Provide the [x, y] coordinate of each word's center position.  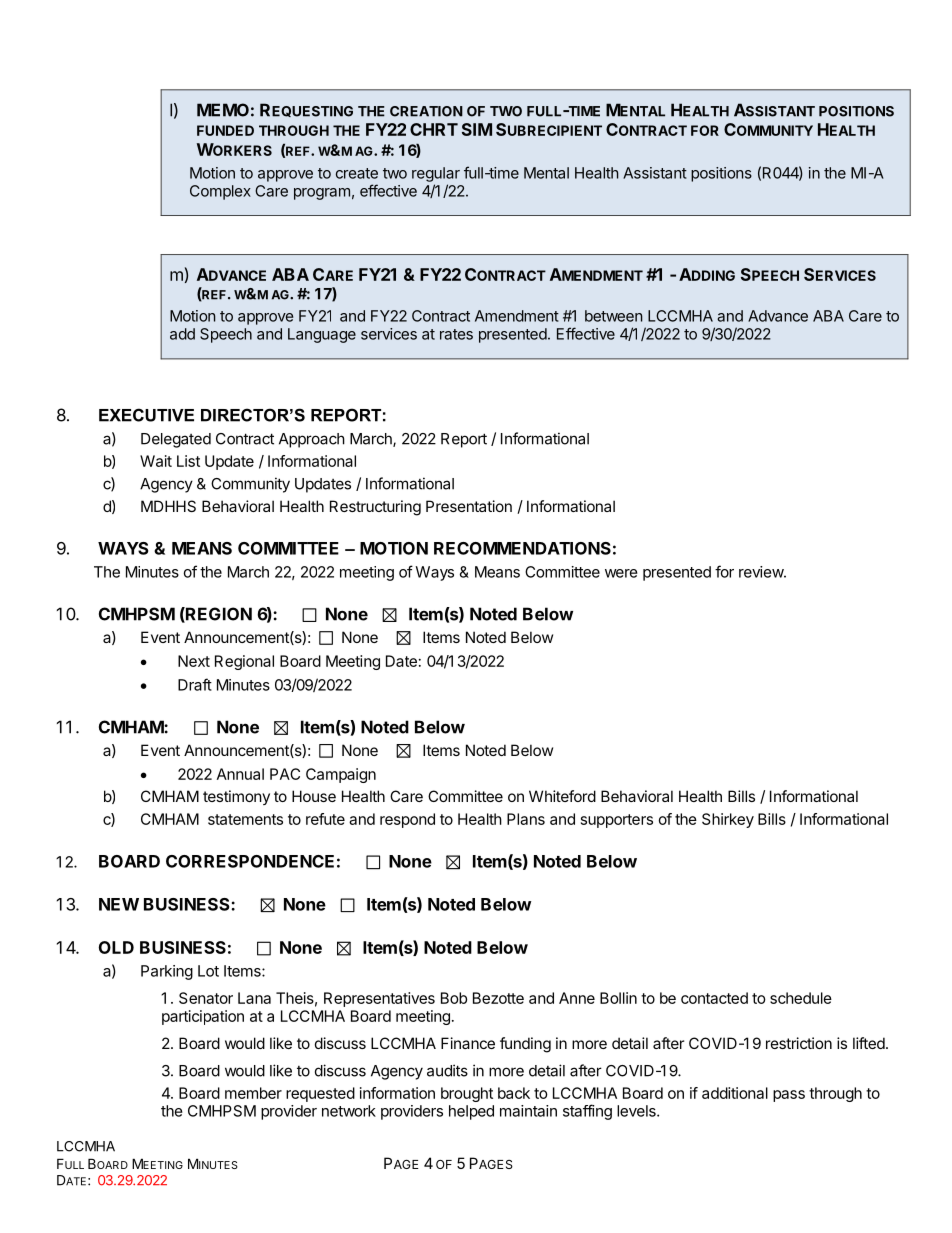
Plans [526, 819]
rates [456, 334]
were [621, 573]
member [253, 1093]
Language [322, 335]
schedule [801, 998]
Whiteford [562, 796]
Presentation [469, 506]
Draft [195, 684]
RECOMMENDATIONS [522, 548]
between [614, 316]
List [188, 461]
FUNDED [225, 130]
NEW [119, 904]
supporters [617, 821]
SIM [477, 129]
